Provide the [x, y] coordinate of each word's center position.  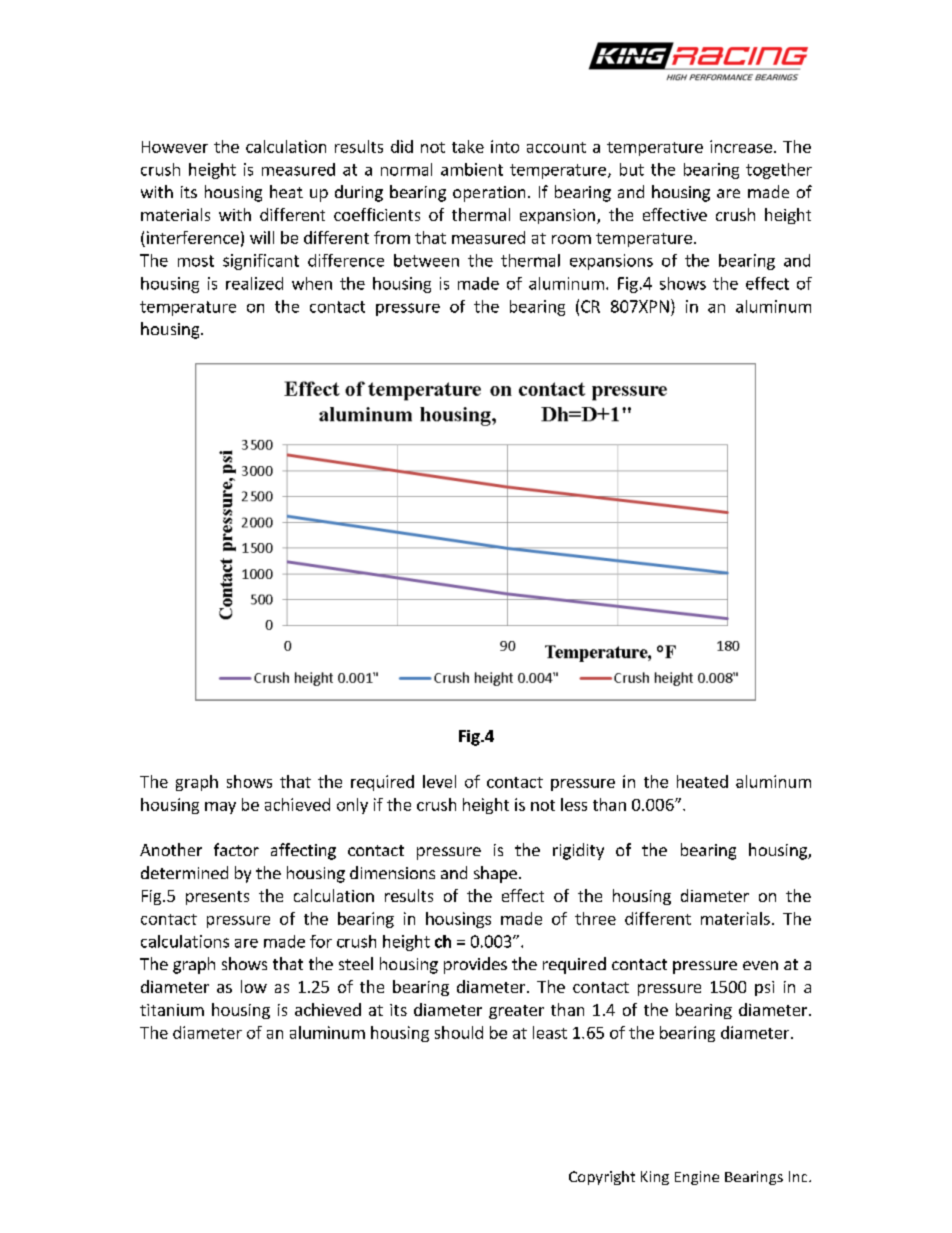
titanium [172, 1010]
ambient [472, 169]
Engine [697, 1178]
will [262, 237]
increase [741, 146]
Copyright [602, 1178]
